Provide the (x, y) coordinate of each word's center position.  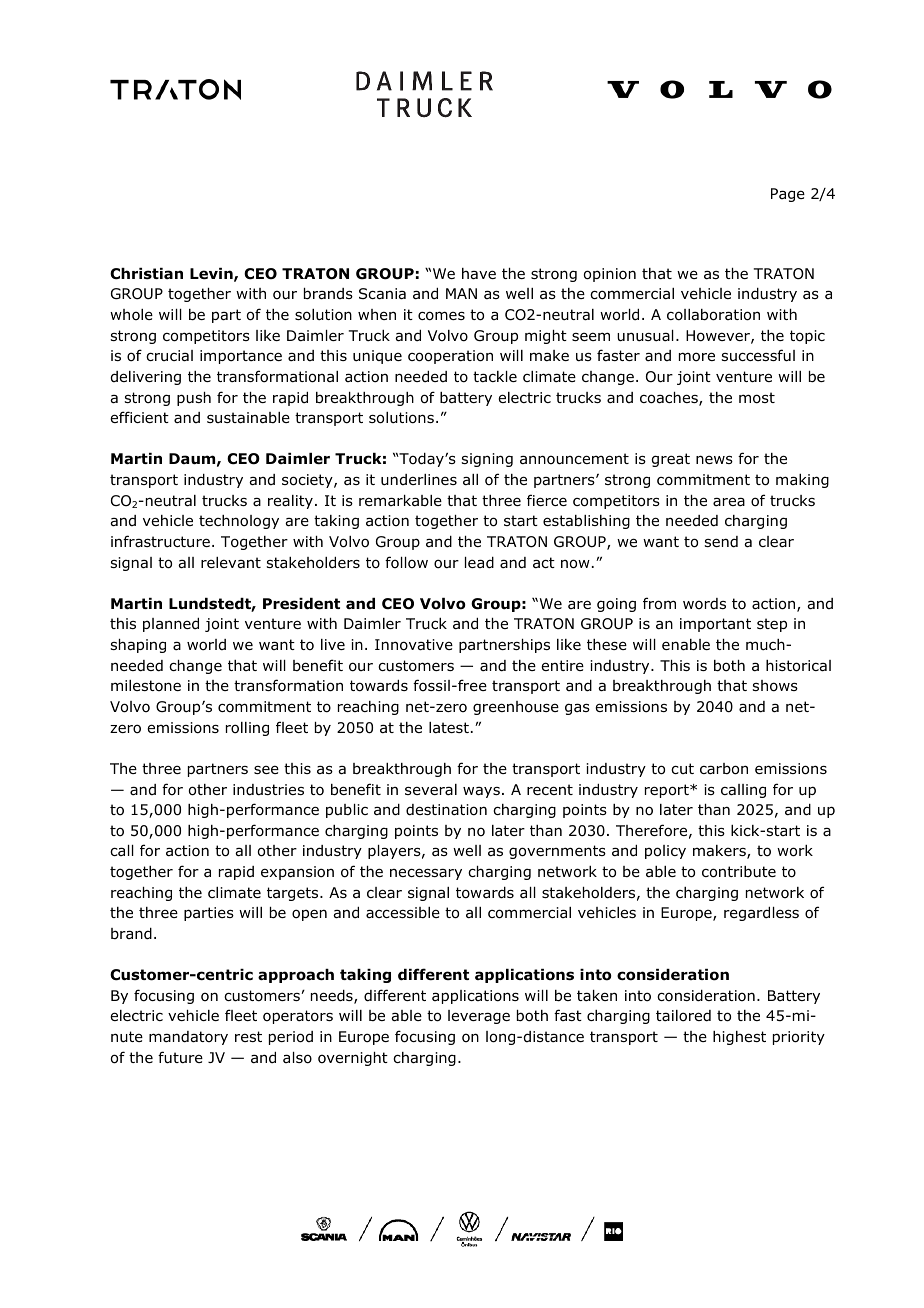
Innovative (414, 645)
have (479, 274)
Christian (146, 274)
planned (171, 625)
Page (788, 195)
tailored (683, 1016)
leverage (479, 1017)
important (715, 625)
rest (248, 1036)
